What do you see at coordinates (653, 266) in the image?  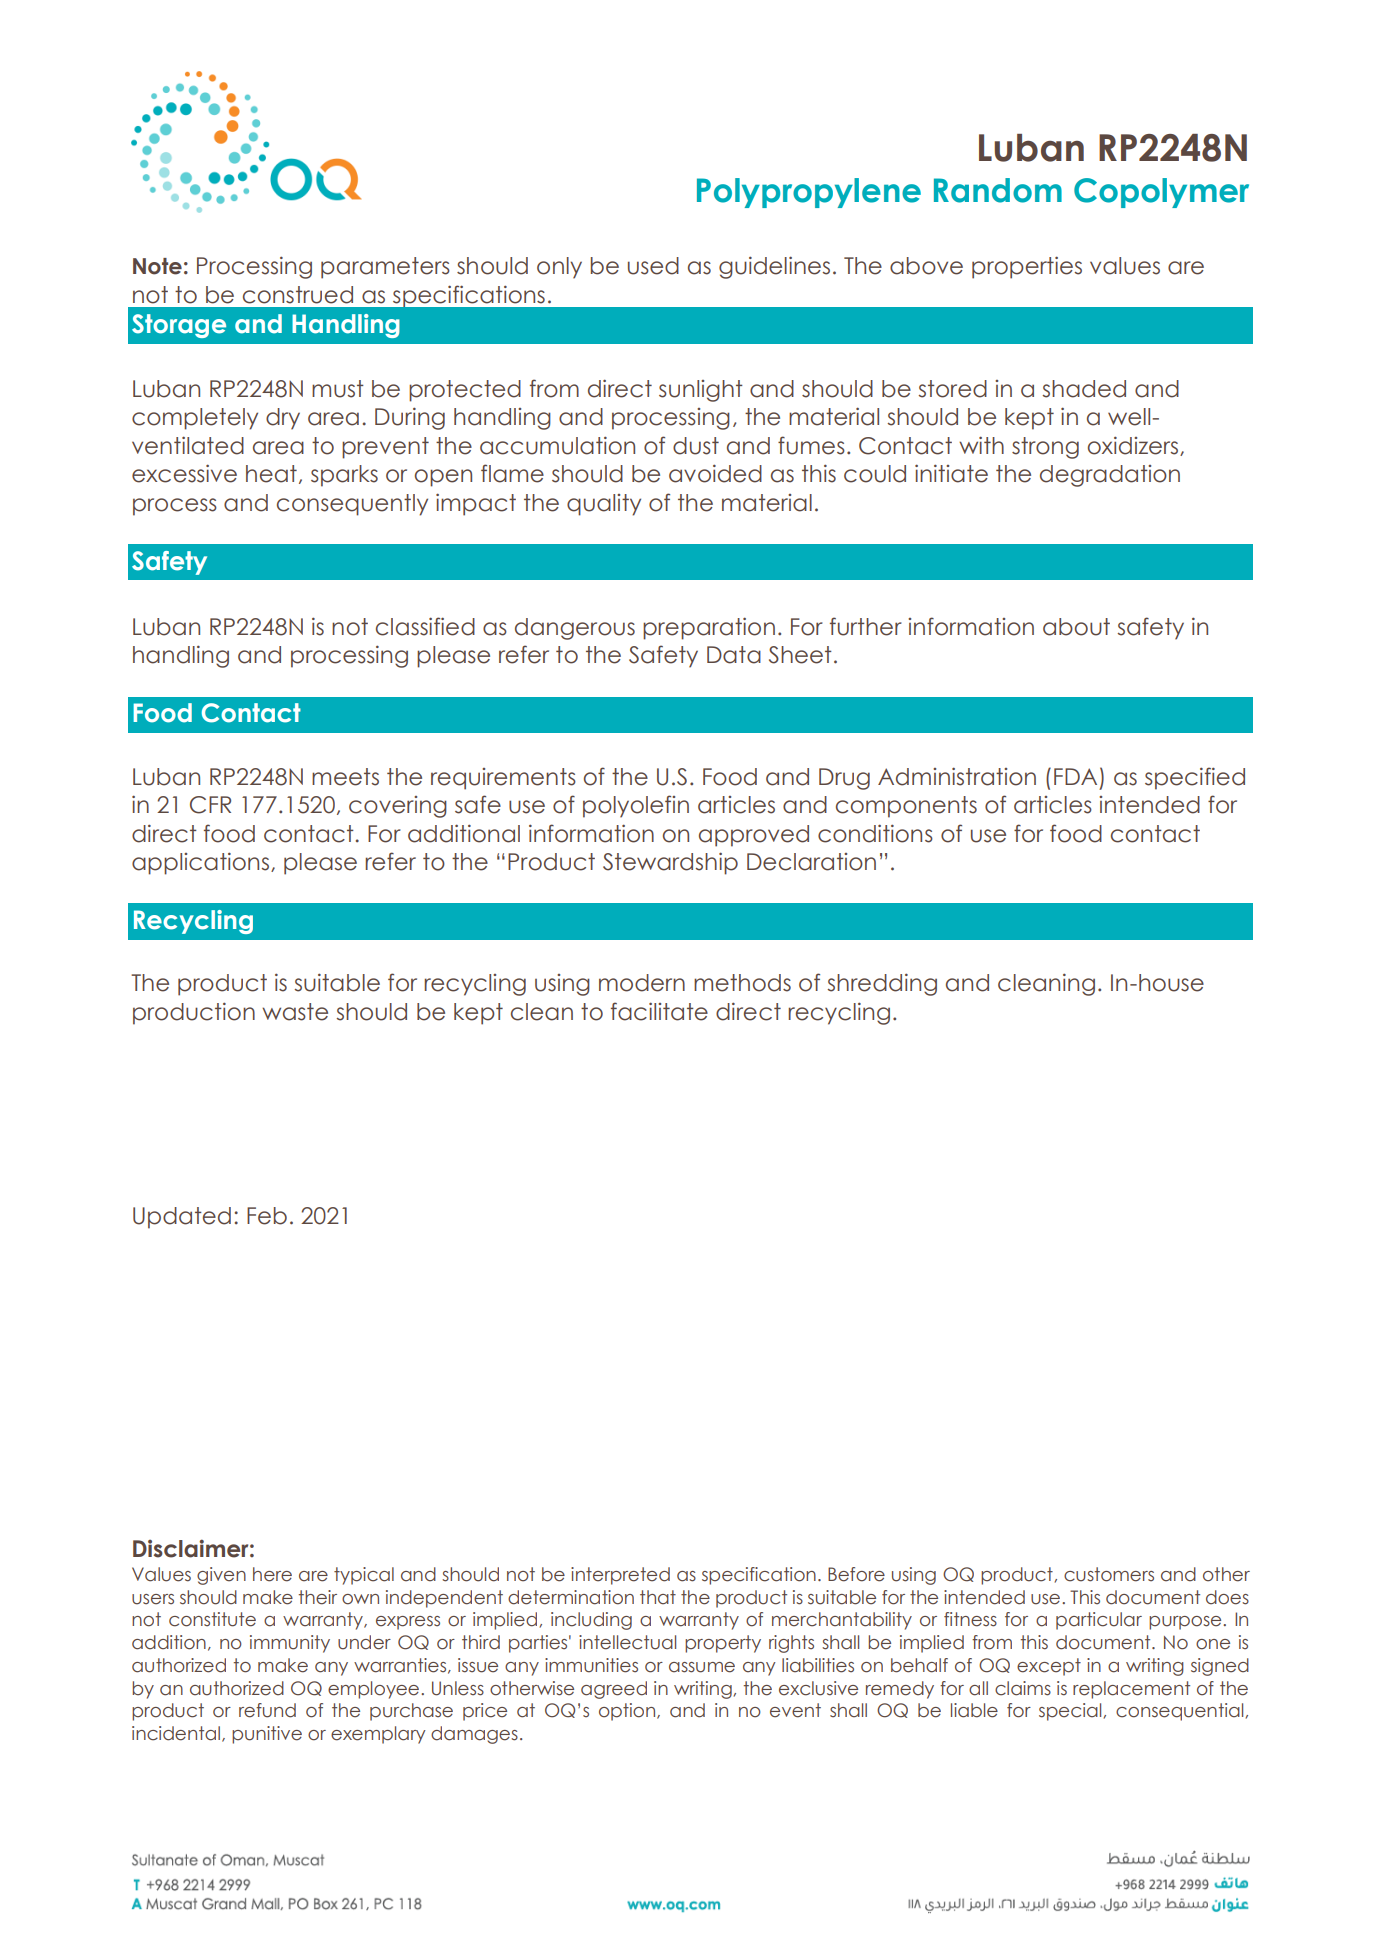 I see `used` at bounding box center [653, 266].
